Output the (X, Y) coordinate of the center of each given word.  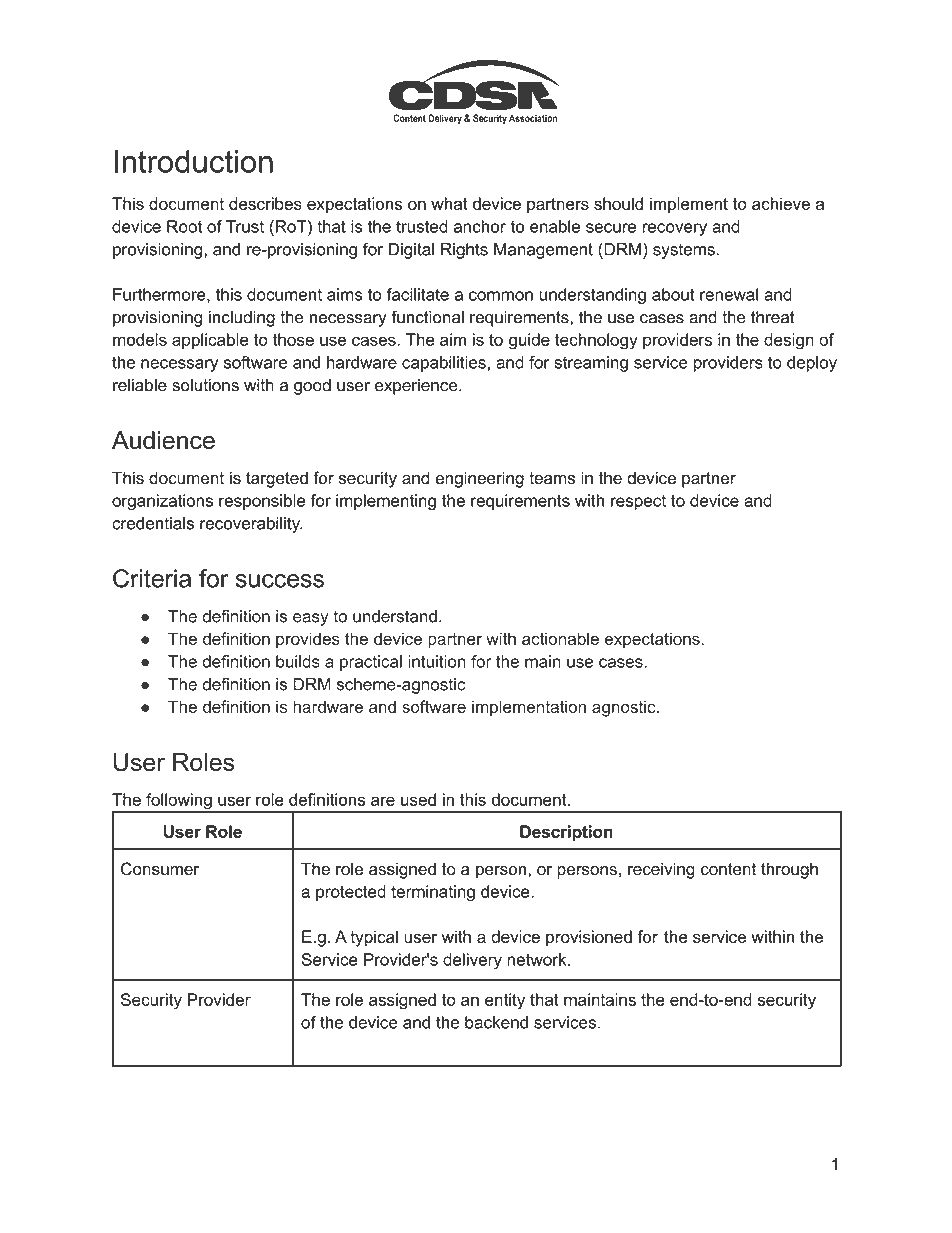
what (449, 203)
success (280, 581)
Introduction (194, 161)
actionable (560, 638)
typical (374, 938)
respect (638, 502)
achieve (781, 203)
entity (505, 1001)
